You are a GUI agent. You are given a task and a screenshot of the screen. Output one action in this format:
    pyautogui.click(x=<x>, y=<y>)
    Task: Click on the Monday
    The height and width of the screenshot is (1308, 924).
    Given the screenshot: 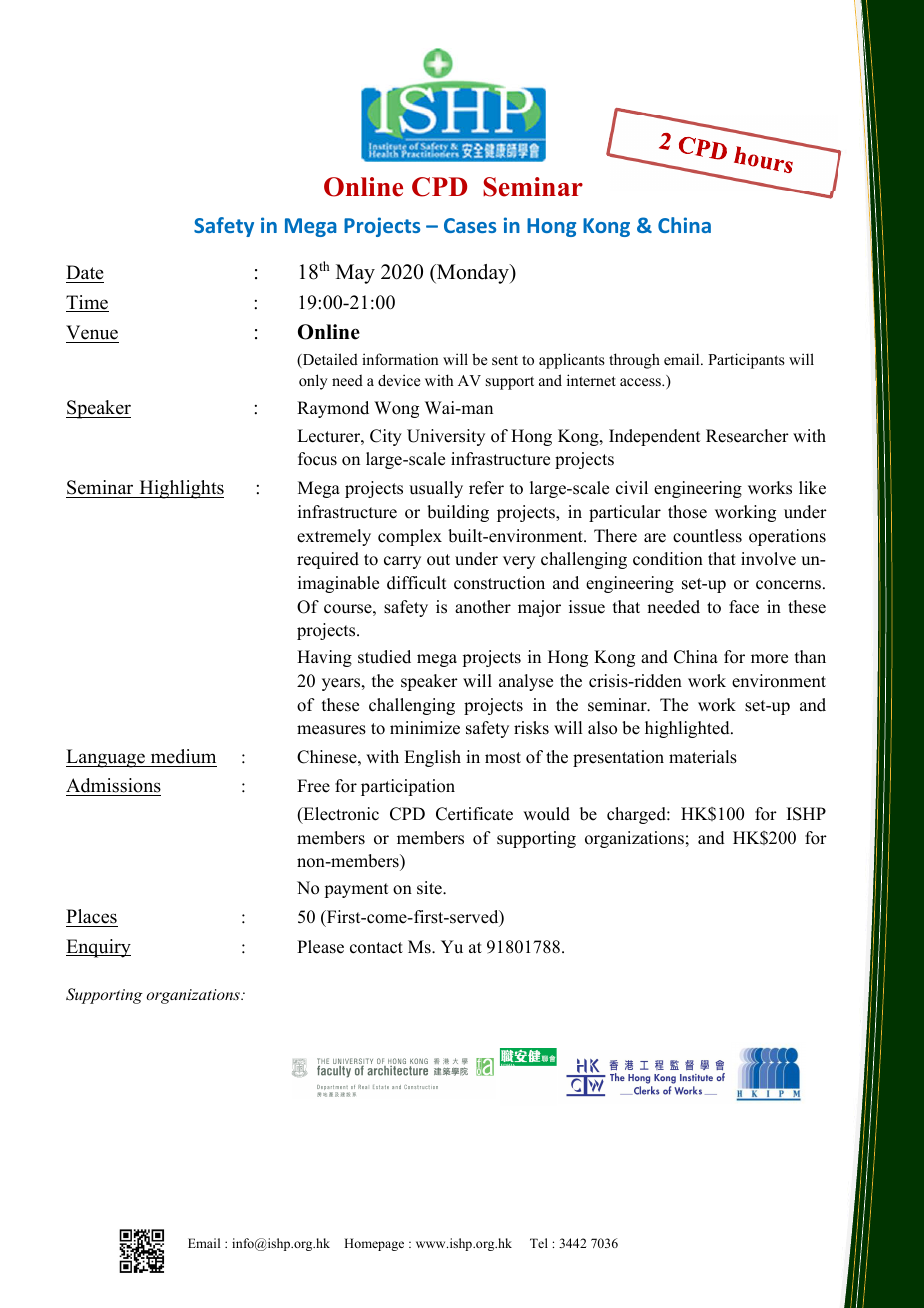 What is the action you would take?
    pyautogui.click(x=473, y=274)
